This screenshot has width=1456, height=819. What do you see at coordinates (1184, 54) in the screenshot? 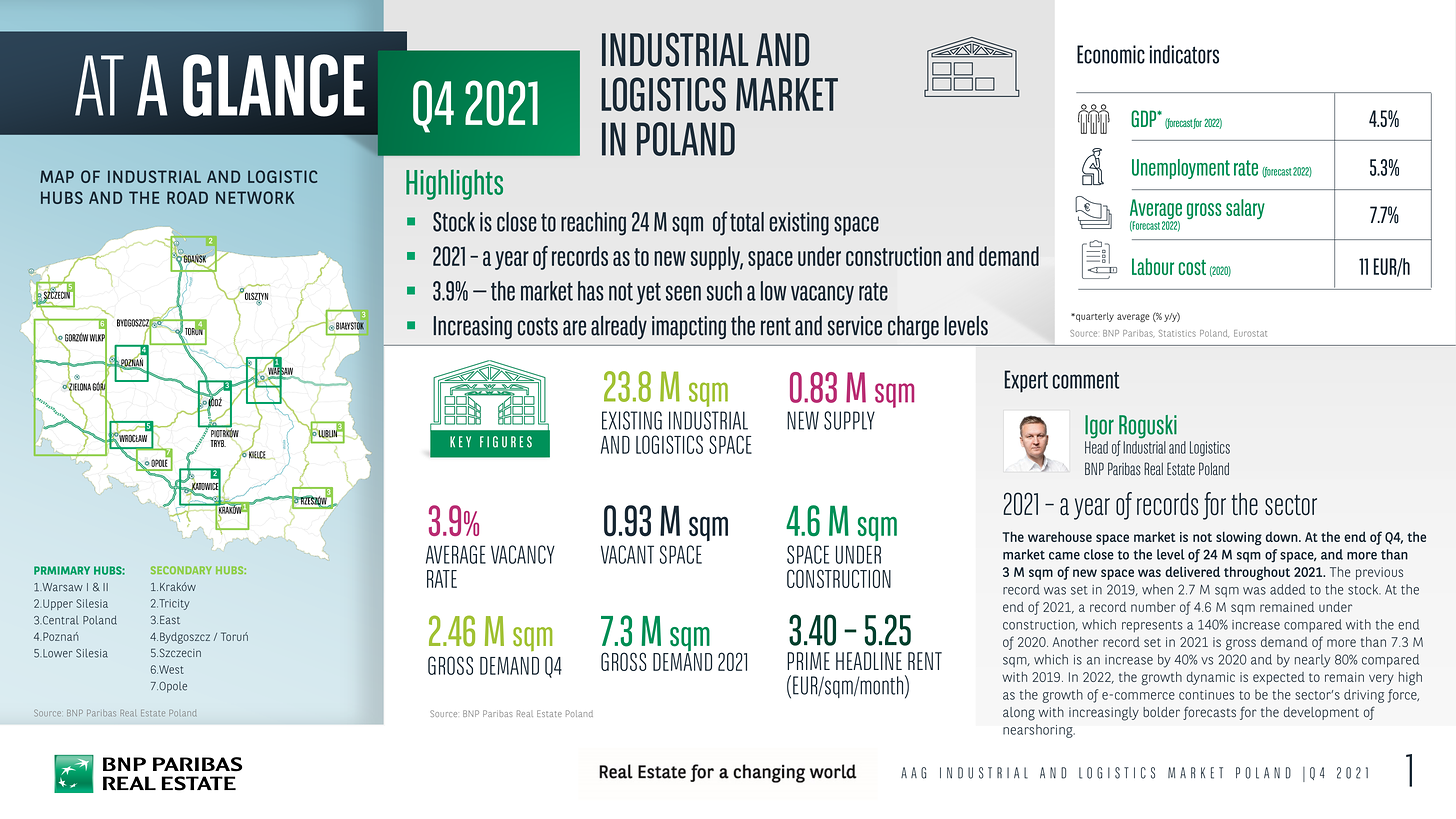
I see `indicators` at bounding box center [1184, 54].
